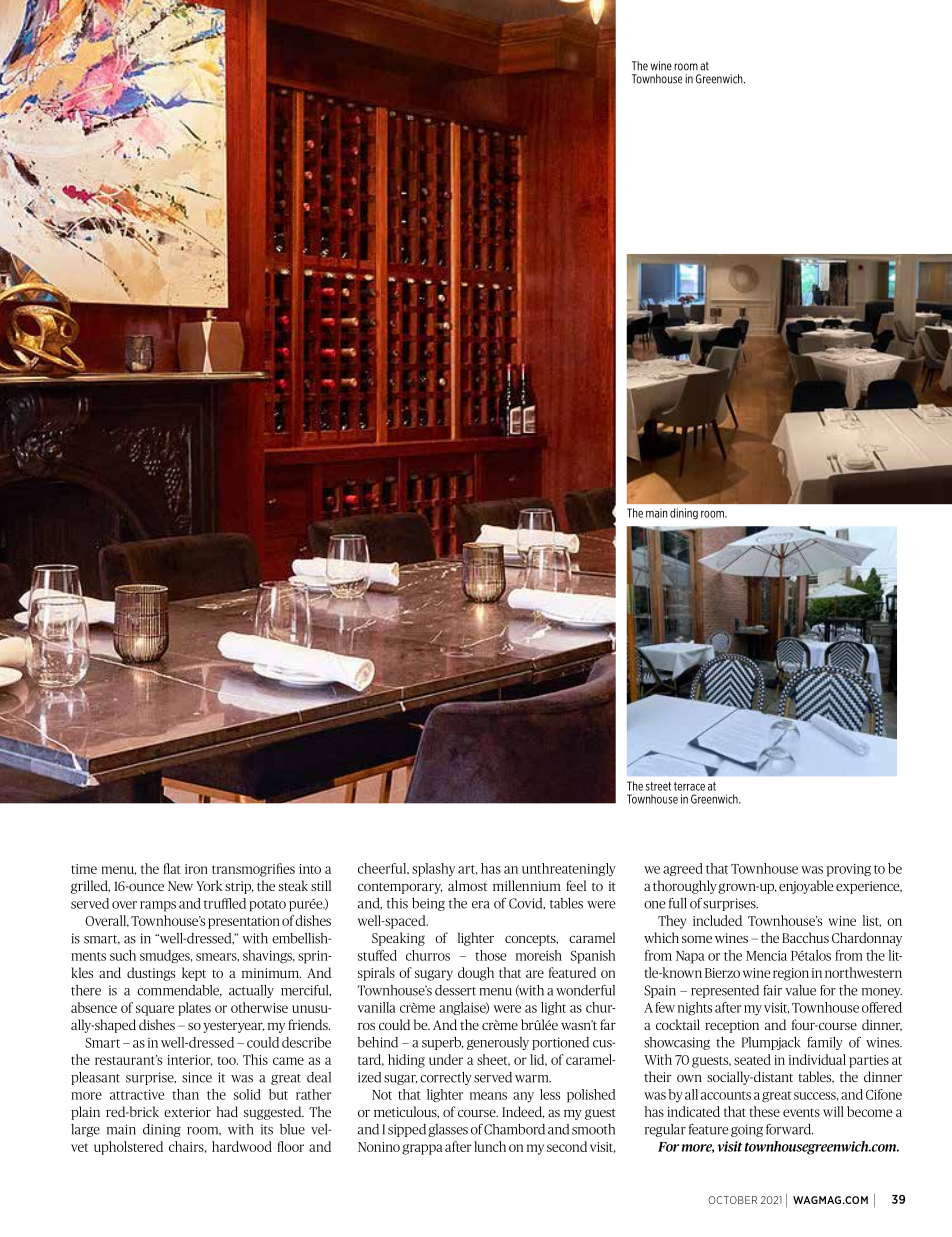 This screenshot has height=1237, width=952. Describe the element at coordinates (194, 1009) in the screenshot. I see `plates` at that location.
